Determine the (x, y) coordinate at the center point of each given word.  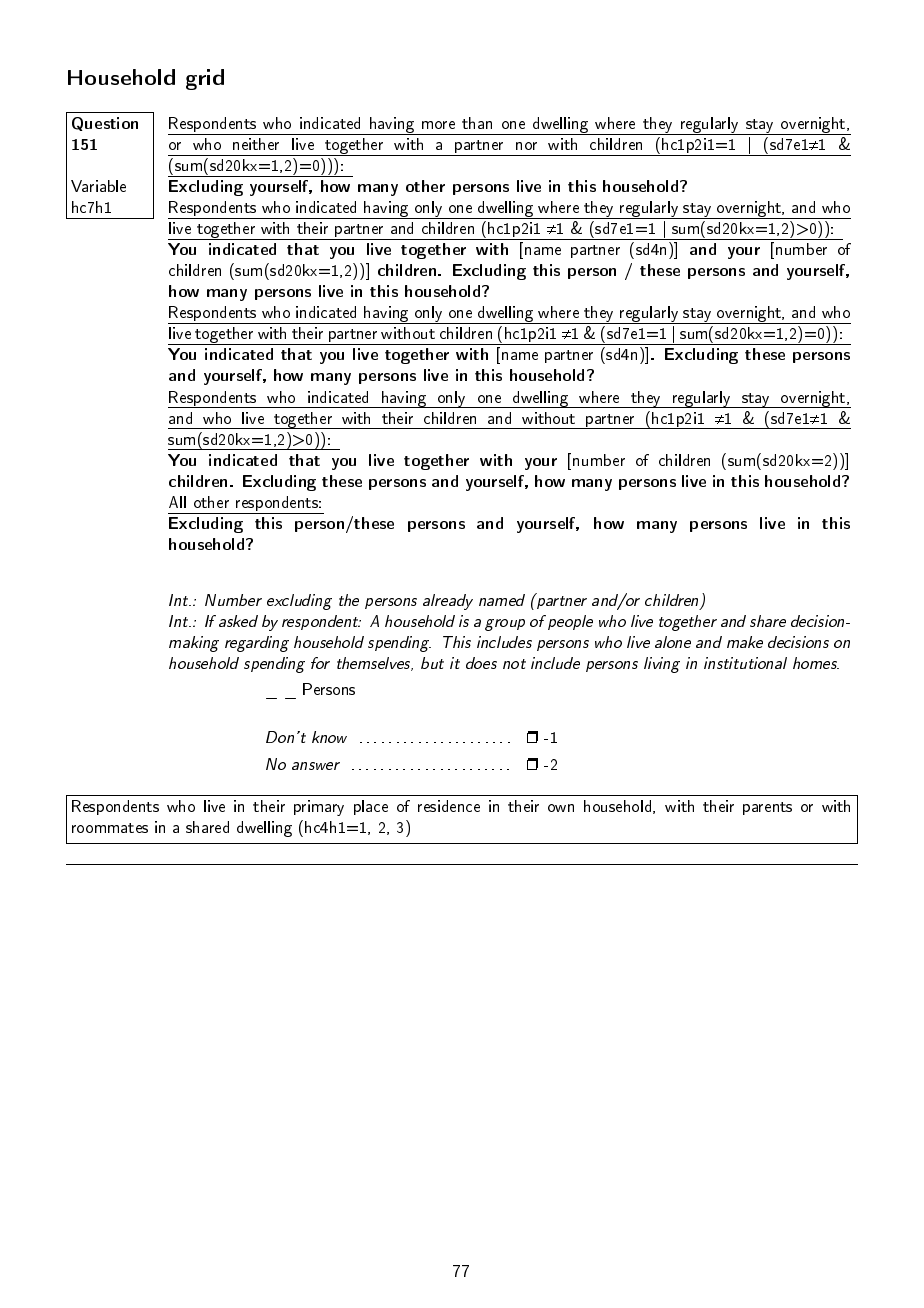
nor (526, 146)
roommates (110, 828)
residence (449, 806)
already (448, 602)
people (570, 622)
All (177, 502)
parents (767, 808)
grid (205, 79)
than (477, 123)
